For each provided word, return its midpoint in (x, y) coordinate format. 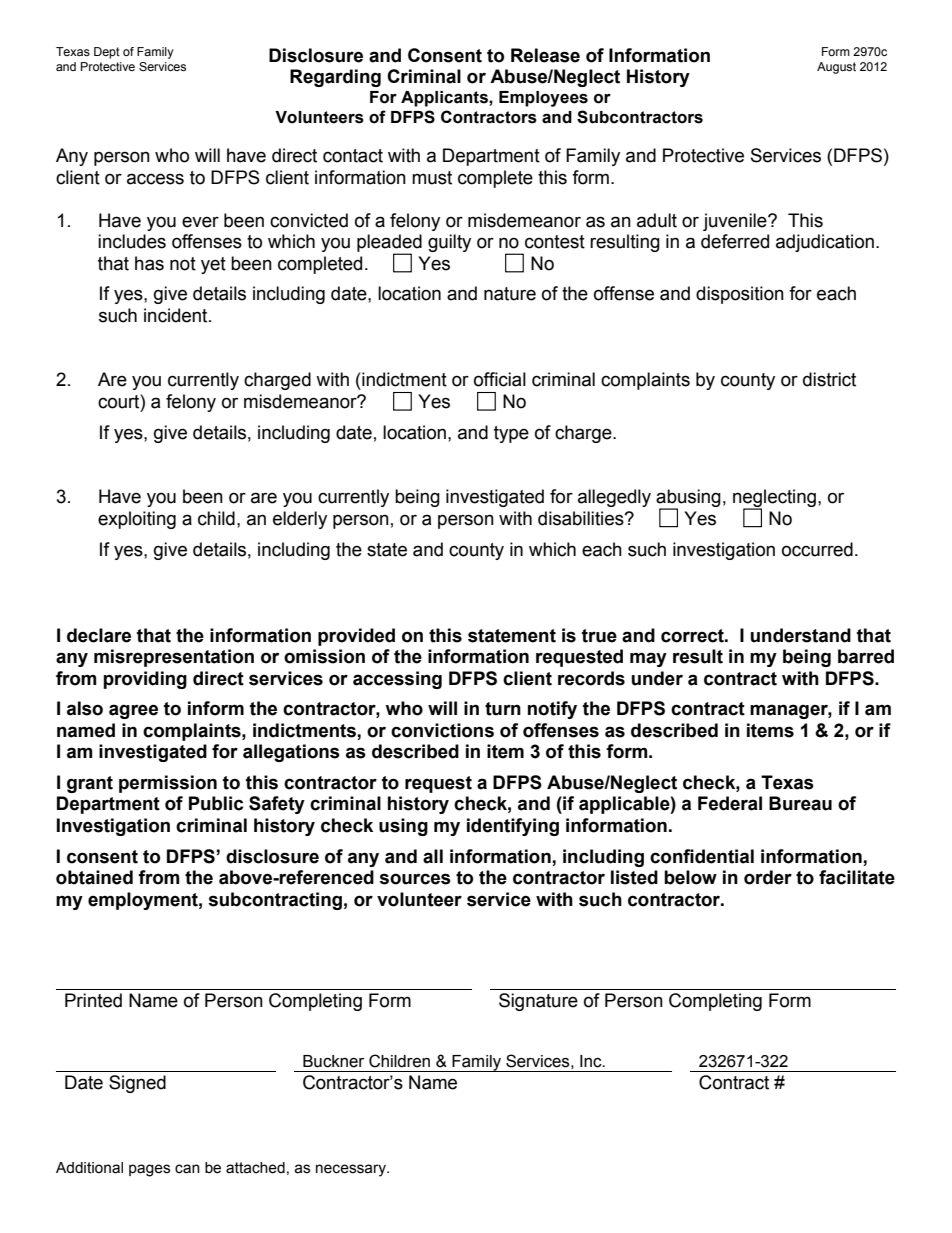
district (829, 379)
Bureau (800, 803)
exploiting (137, 520)
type (511, 434)
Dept (107, 53)
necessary (352, 1170)
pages (149, 1170)
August (836, 68)
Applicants (445, 99)
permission (168, 784)
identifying (513, 827)
